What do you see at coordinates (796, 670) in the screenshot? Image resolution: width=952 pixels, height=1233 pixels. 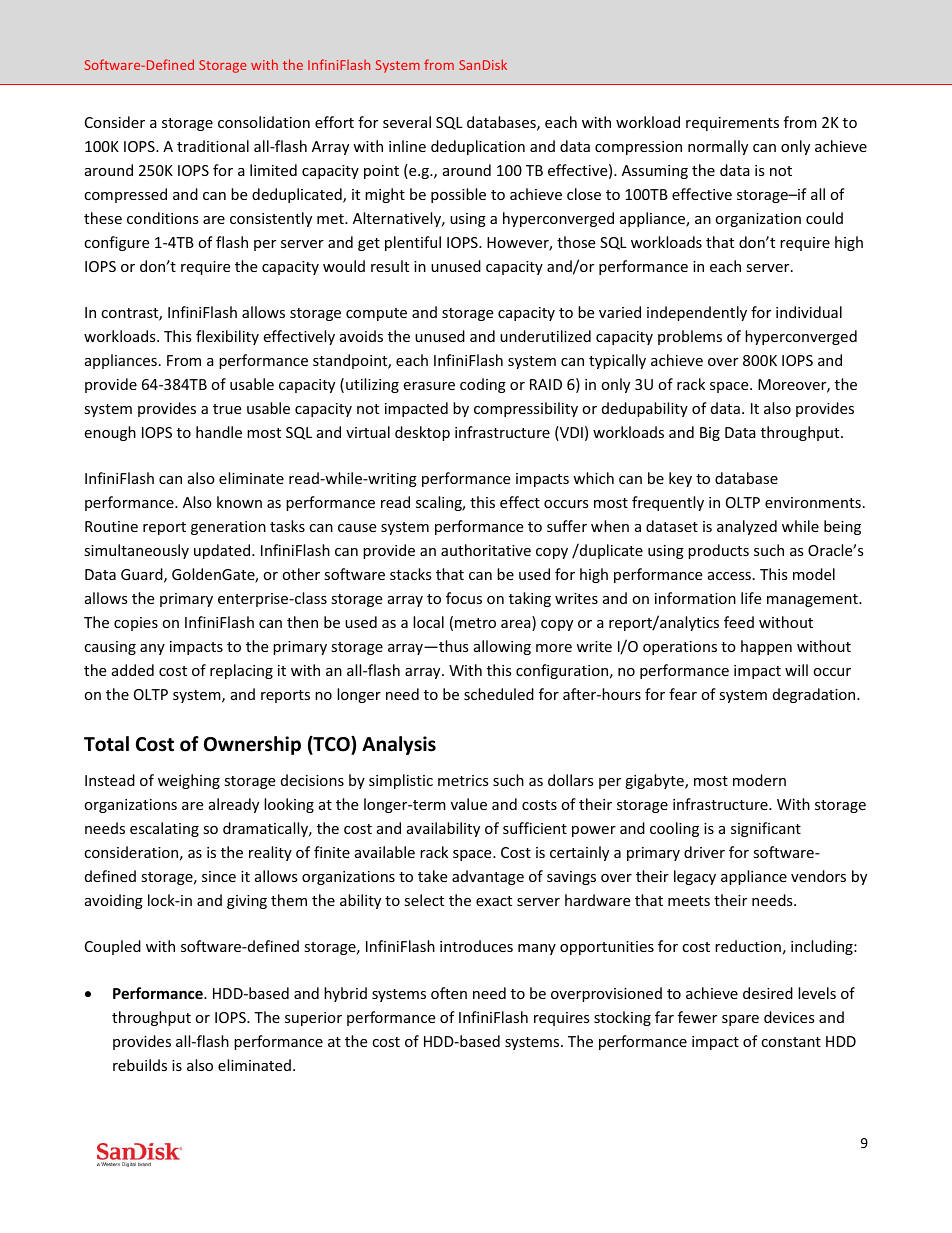 I see `will` at bounding box center [796, 670].
